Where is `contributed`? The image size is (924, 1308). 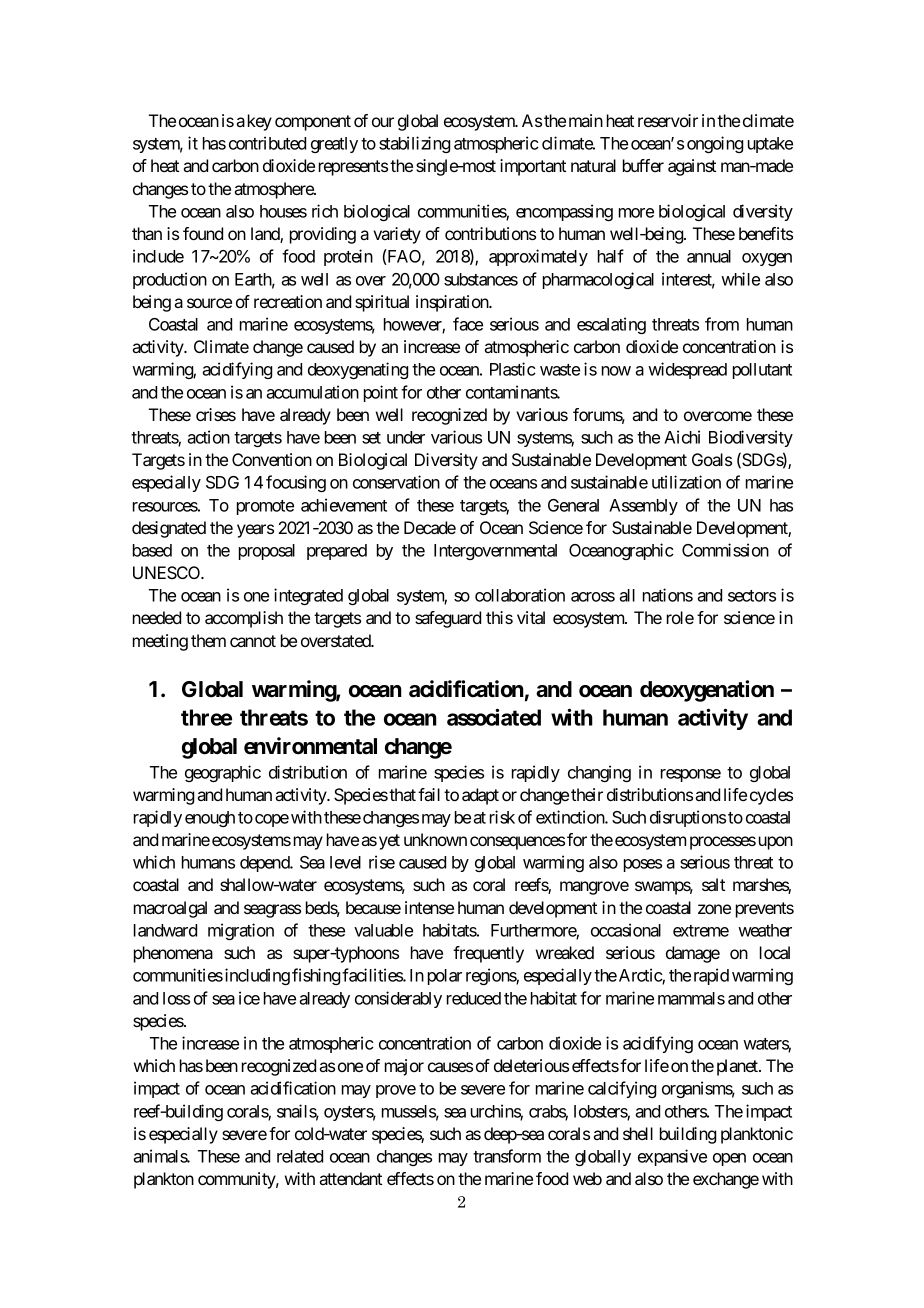 contributed is located at coordinates (267, 143).
